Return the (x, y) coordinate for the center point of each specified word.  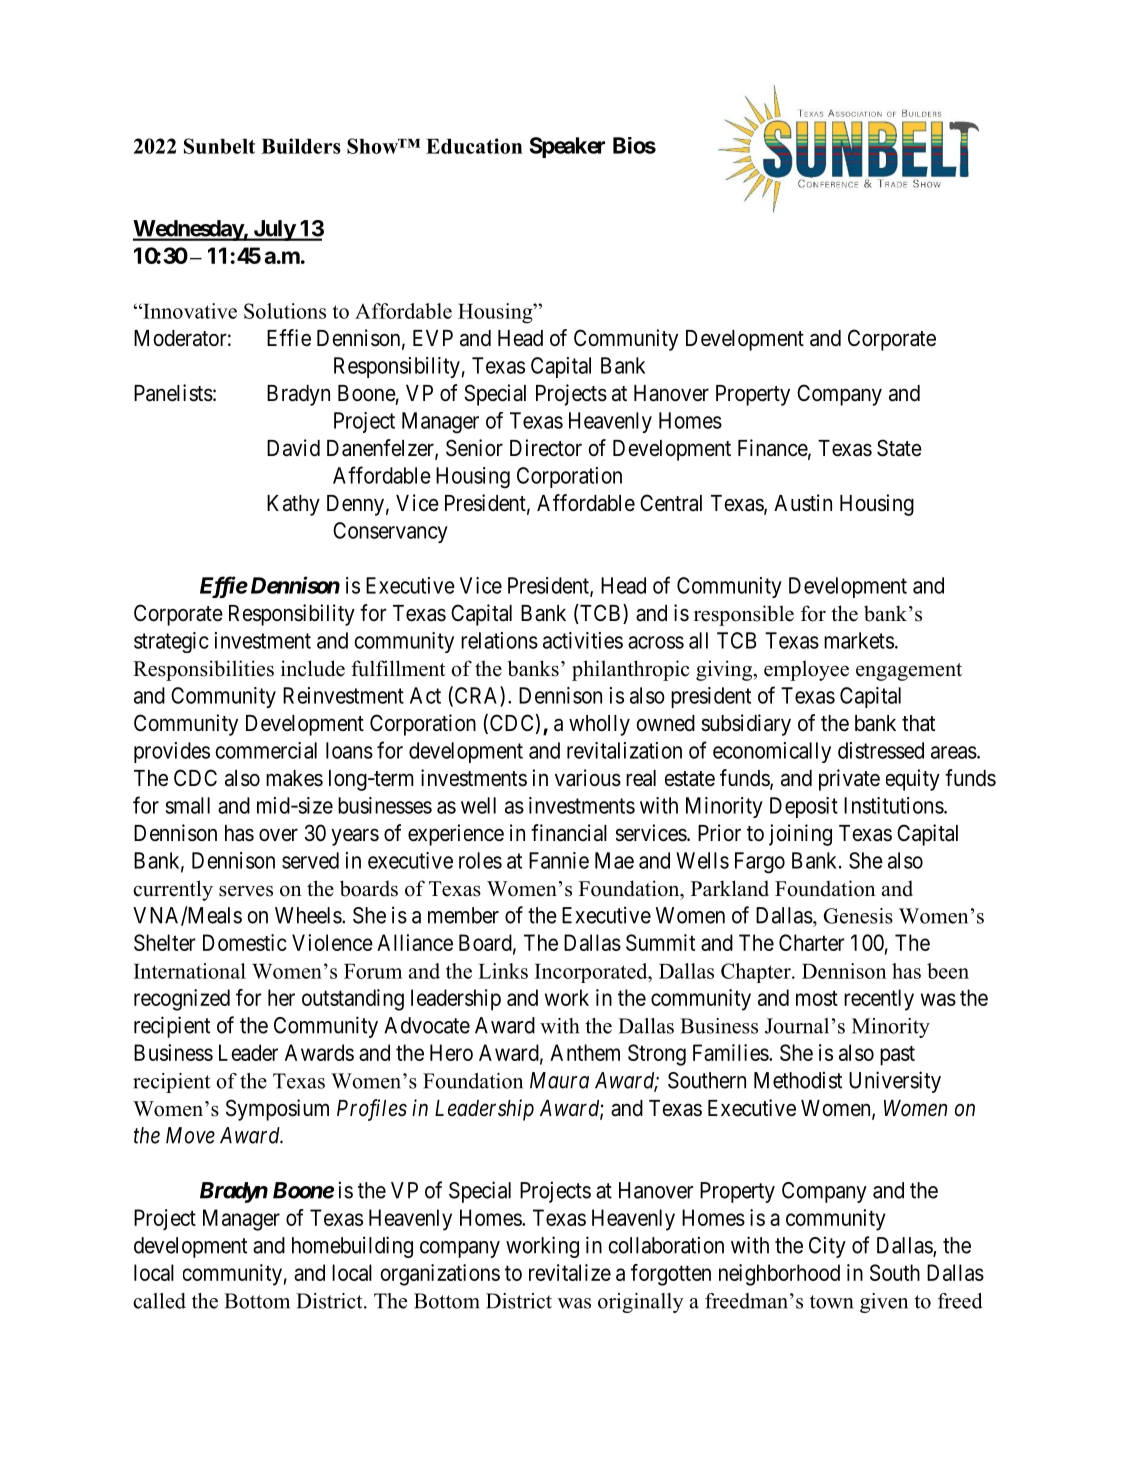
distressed (881, 750)
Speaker (567, 147)
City (827, 1247)
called (159, 1301)
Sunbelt (219, 146)
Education (474, 146)
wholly (599, 725)
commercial (266, 750)
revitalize (570, 1272)
